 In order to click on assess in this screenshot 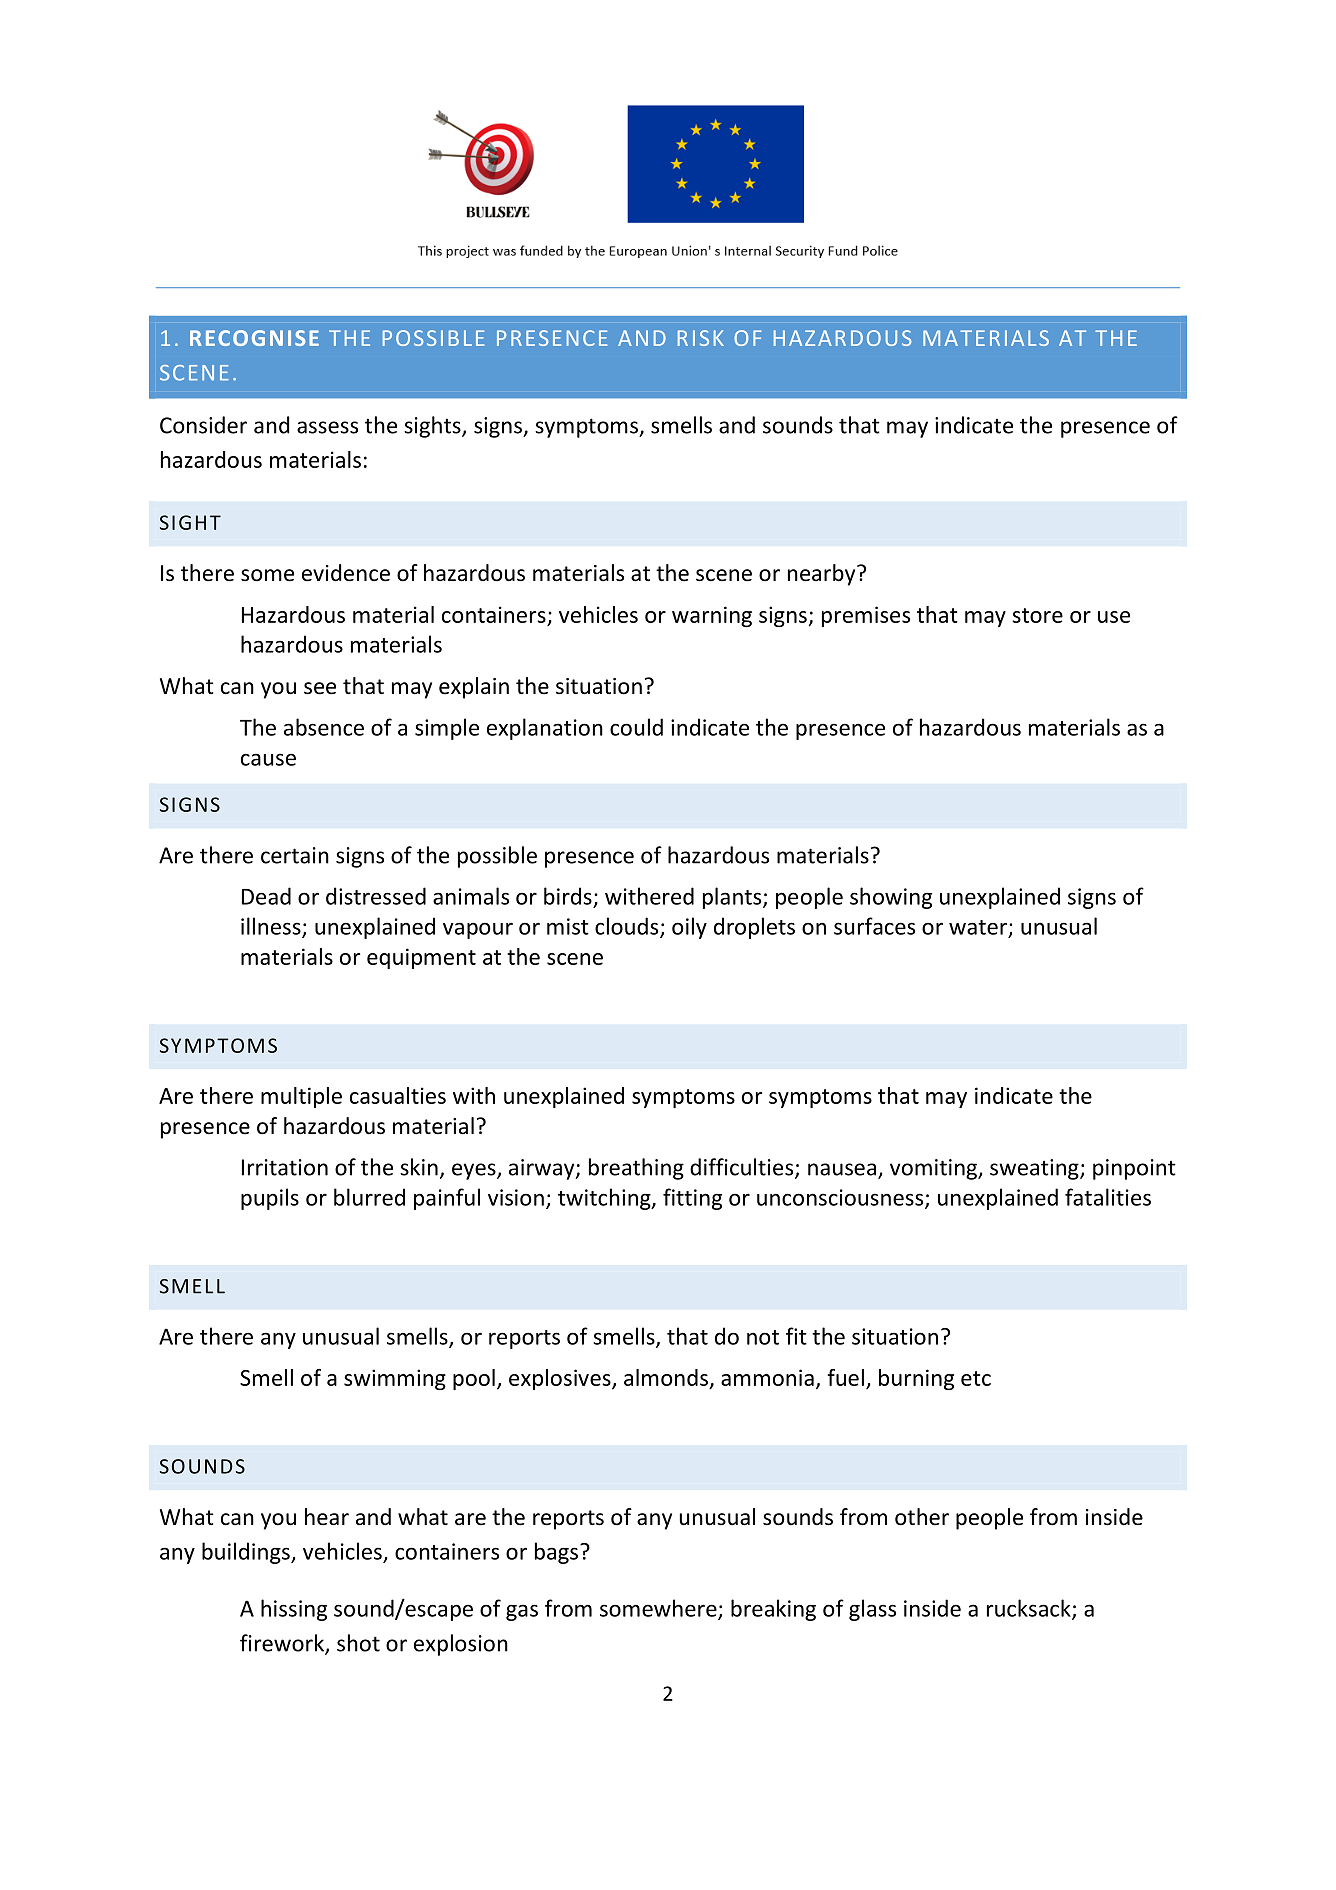, I will do `click(327, 427)`.
